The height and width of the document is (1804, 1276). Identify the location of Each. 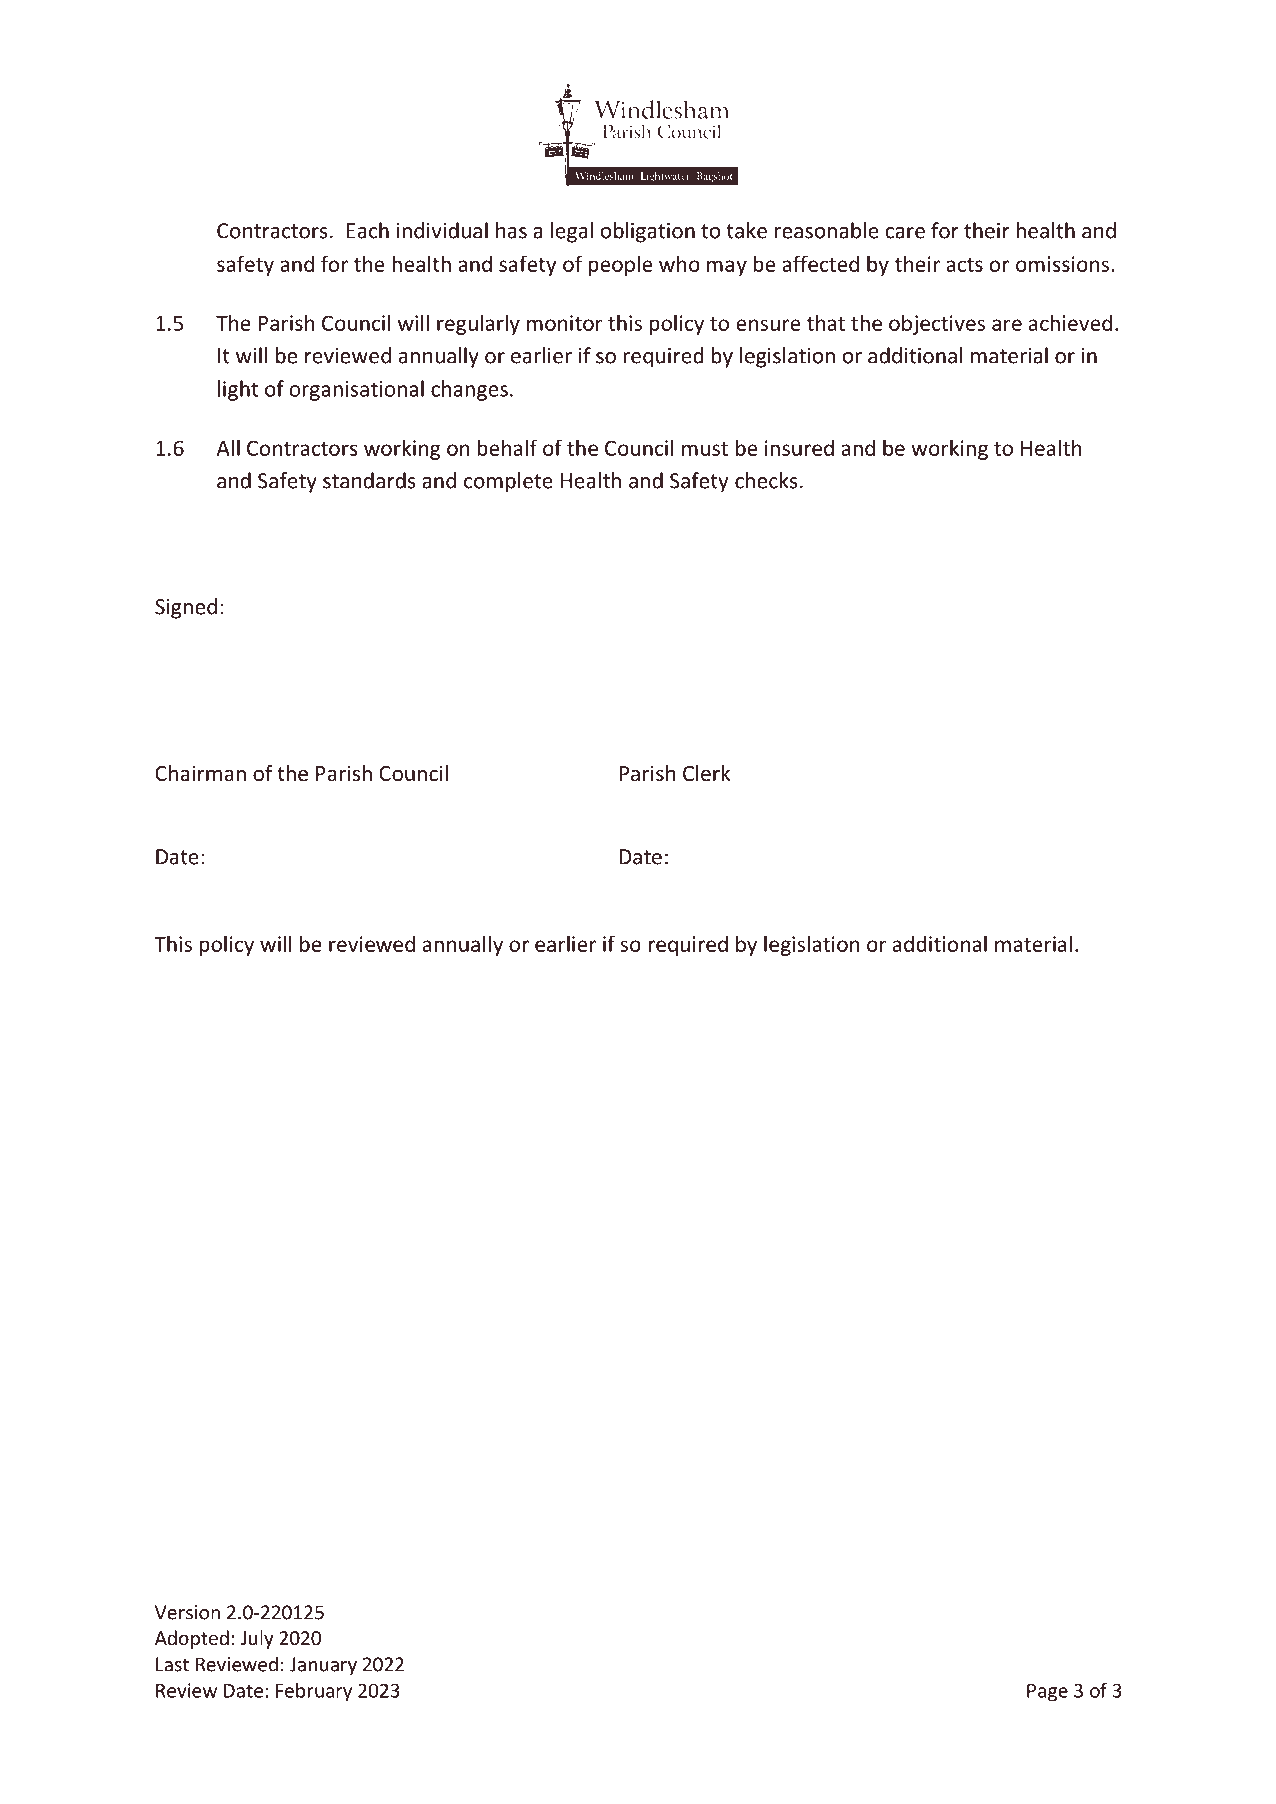
(368, 230).
